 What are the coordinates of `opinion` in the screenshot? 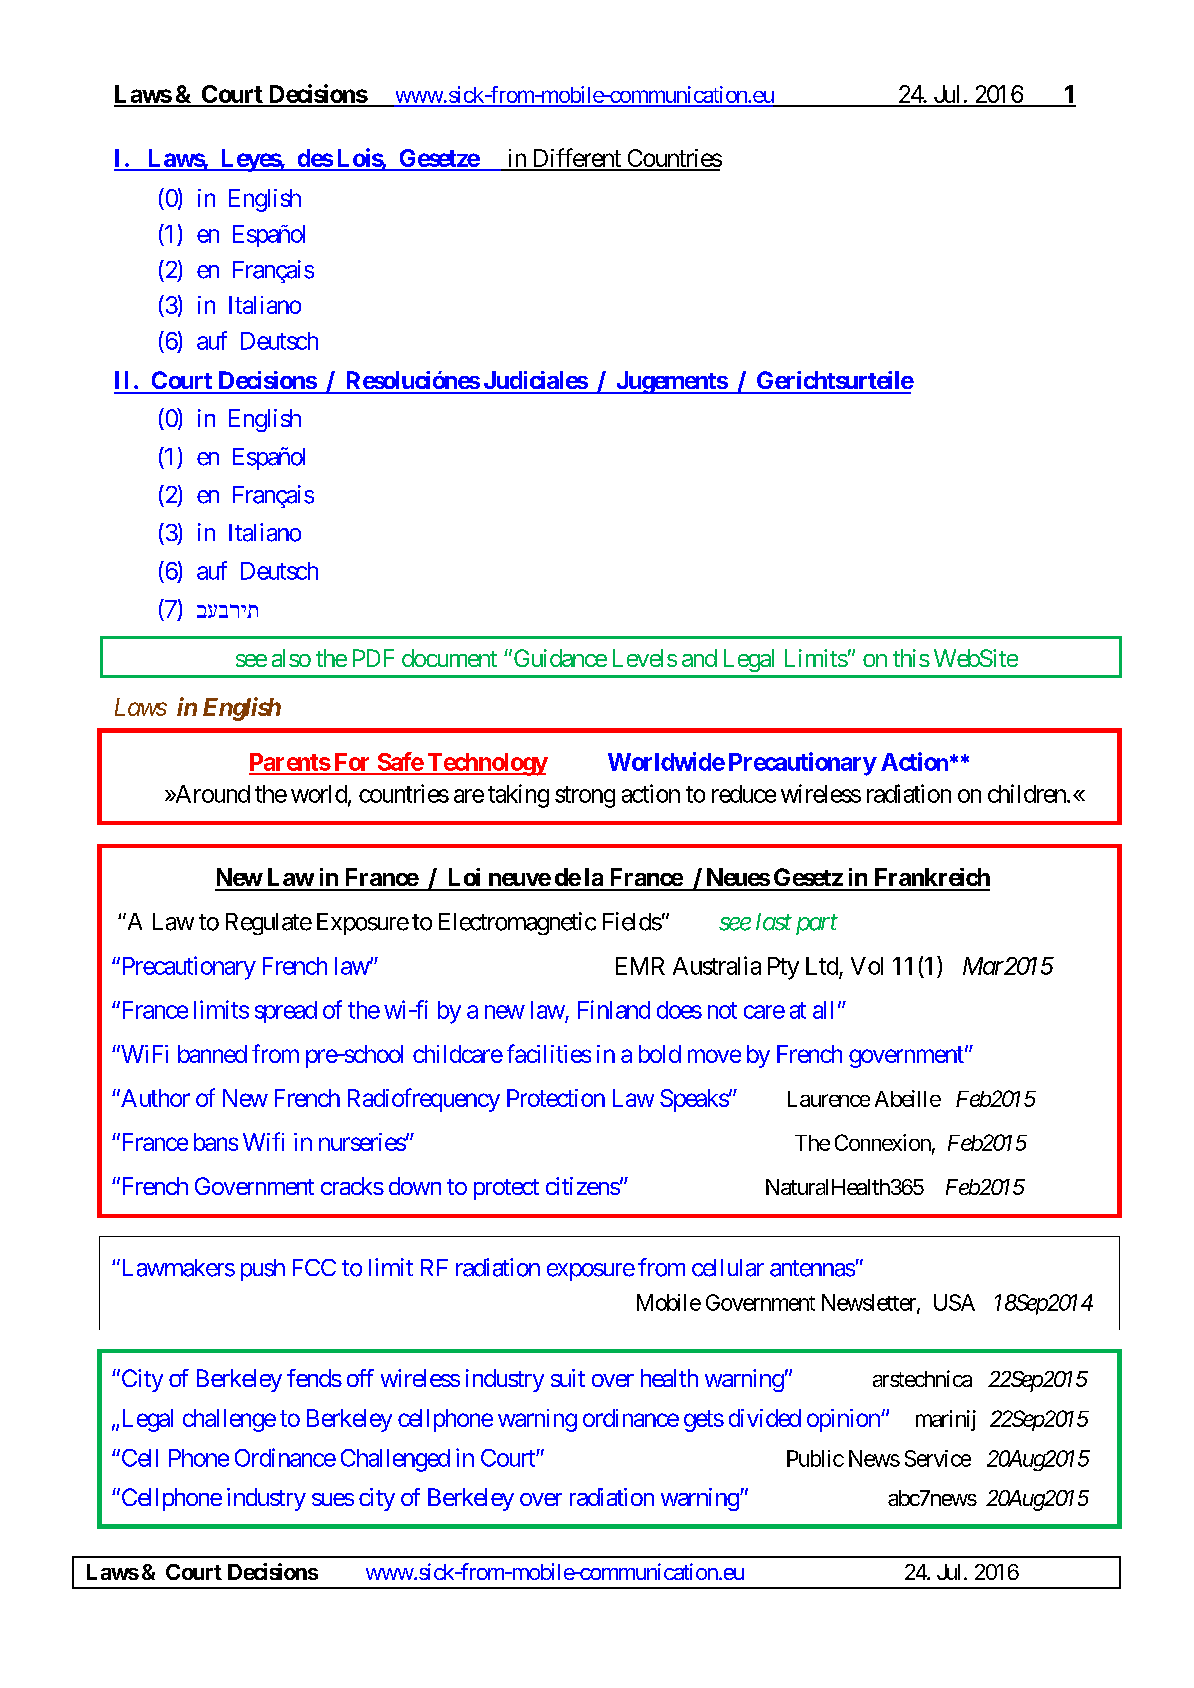 It's located at (844, 1420).
